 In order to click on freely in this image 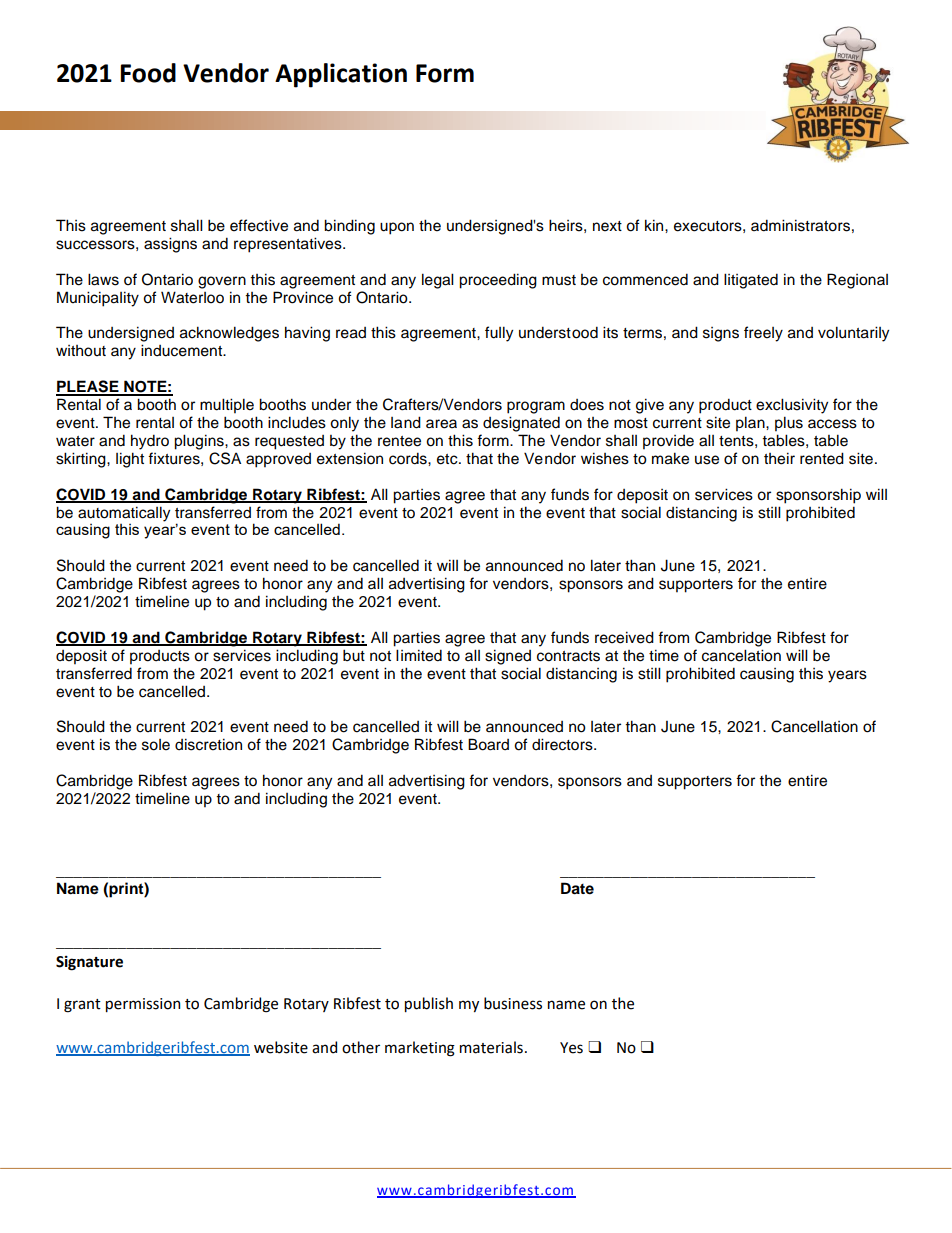, I will do `click(763, 334)`.
